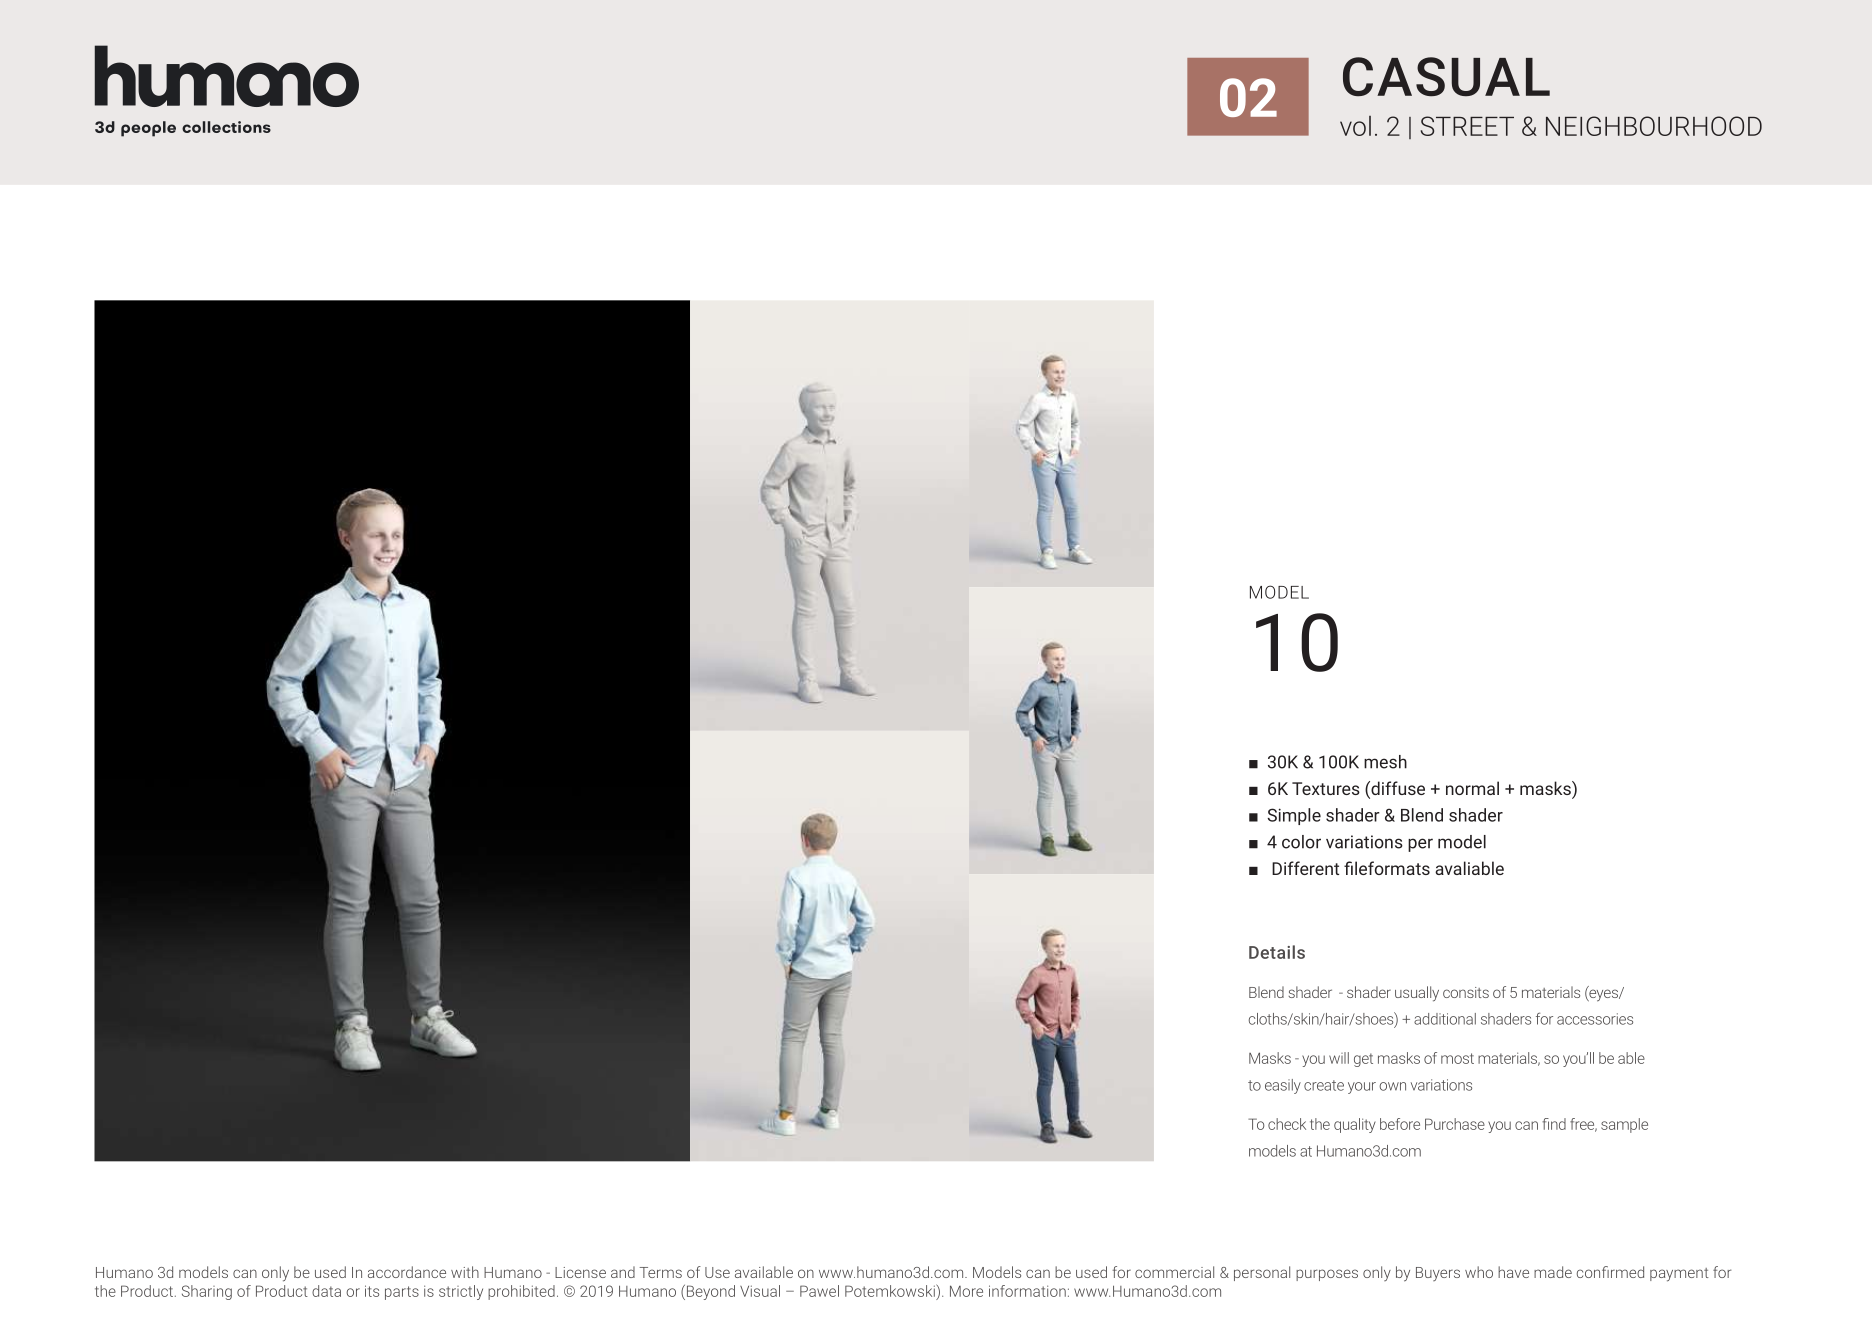 The height and width of the screenshot is (1323, 1872). What do you see at coordinates (1445, 1019) in the screenshot?
I see `additional` at bounding box center [1445, 1019].
